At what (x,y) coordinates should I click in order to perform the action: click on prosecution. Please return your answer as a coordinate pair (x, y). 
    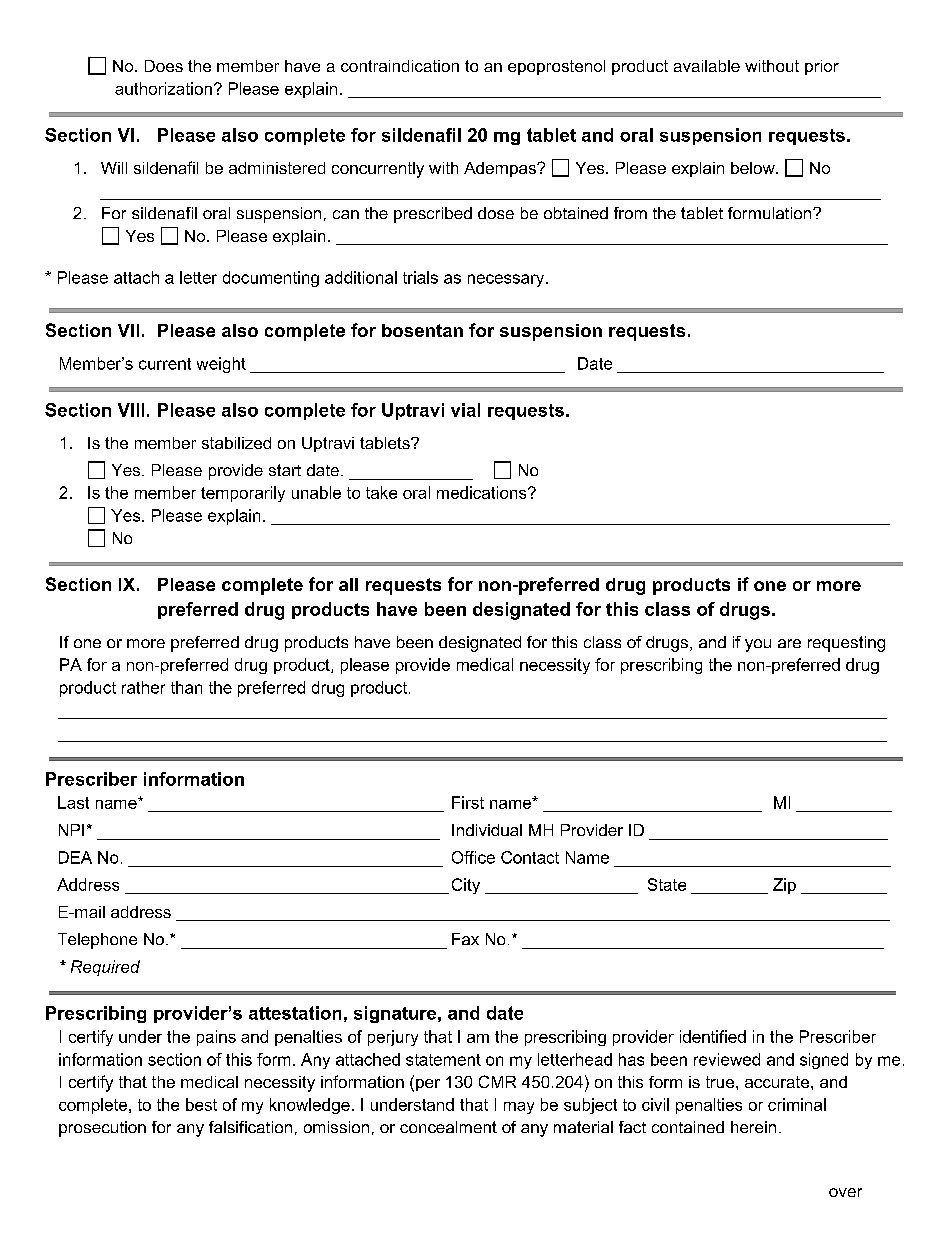
    Looking at the image, I should click on (102, 1129).
